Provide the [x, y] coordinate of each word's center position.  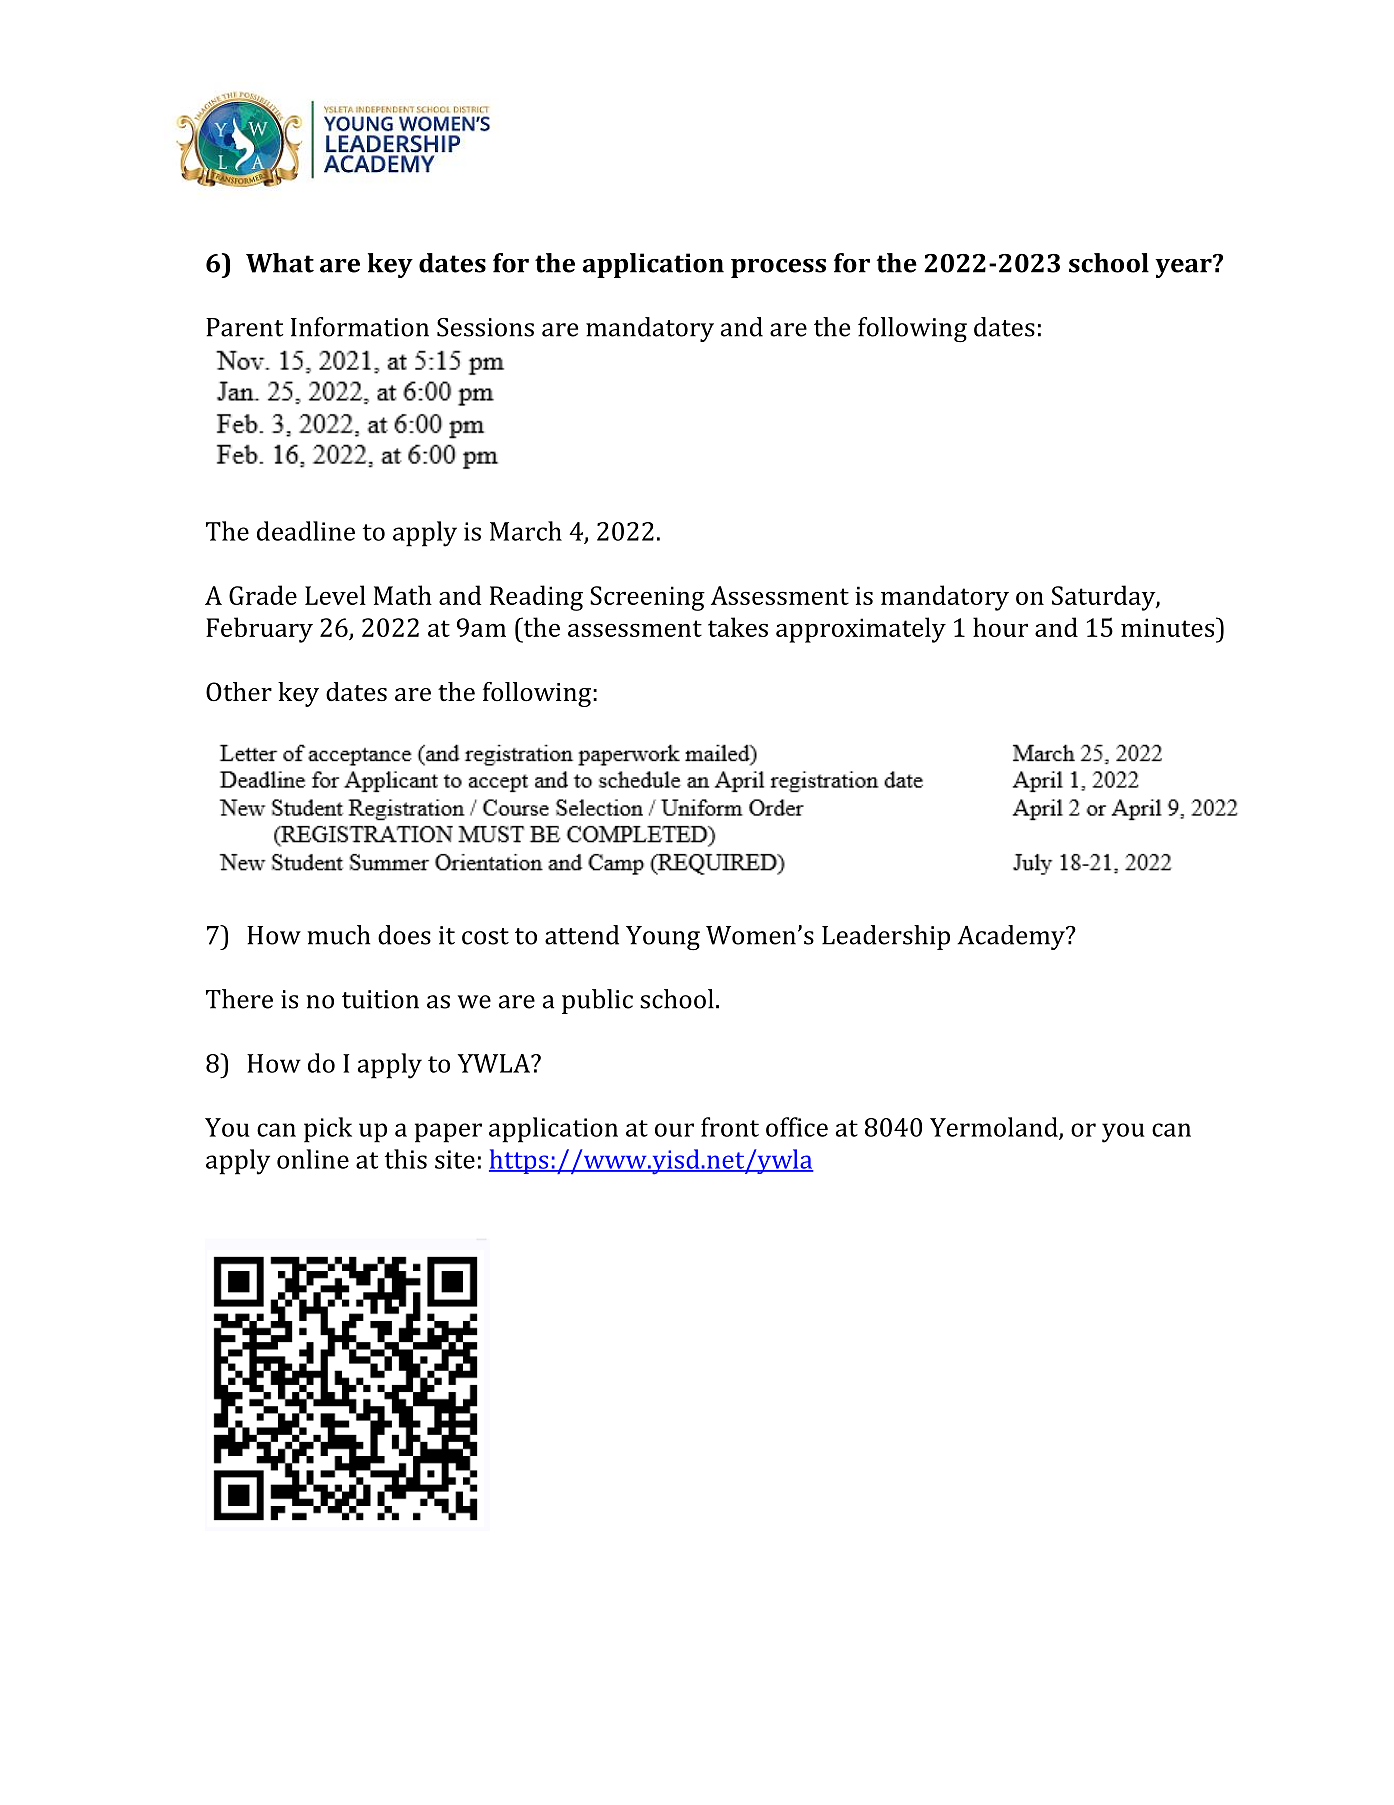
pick [328, 1130]
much [338, 935]
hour [1000, 627]
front [730, 1127]
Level [335, 595]
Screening [647, 598]
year [1184, 267]
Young [663, 938]
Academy [1012, 937]
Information [360, 327]
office [797, 1127]
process [778, 268]
